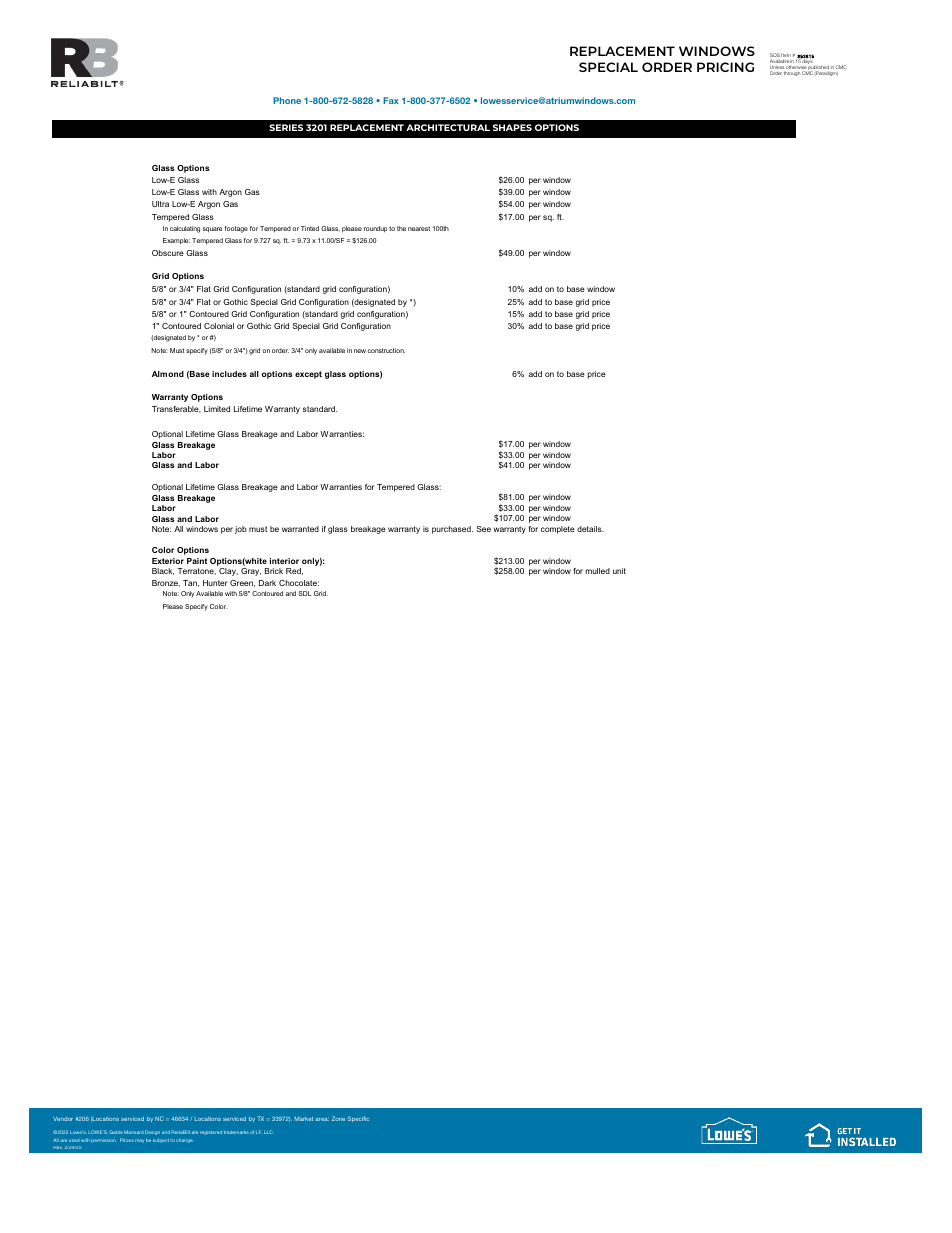 This page has height=1233, width=952. Describe the element at coordinates (287, 100) in the page. I see `Phone` at that location.
